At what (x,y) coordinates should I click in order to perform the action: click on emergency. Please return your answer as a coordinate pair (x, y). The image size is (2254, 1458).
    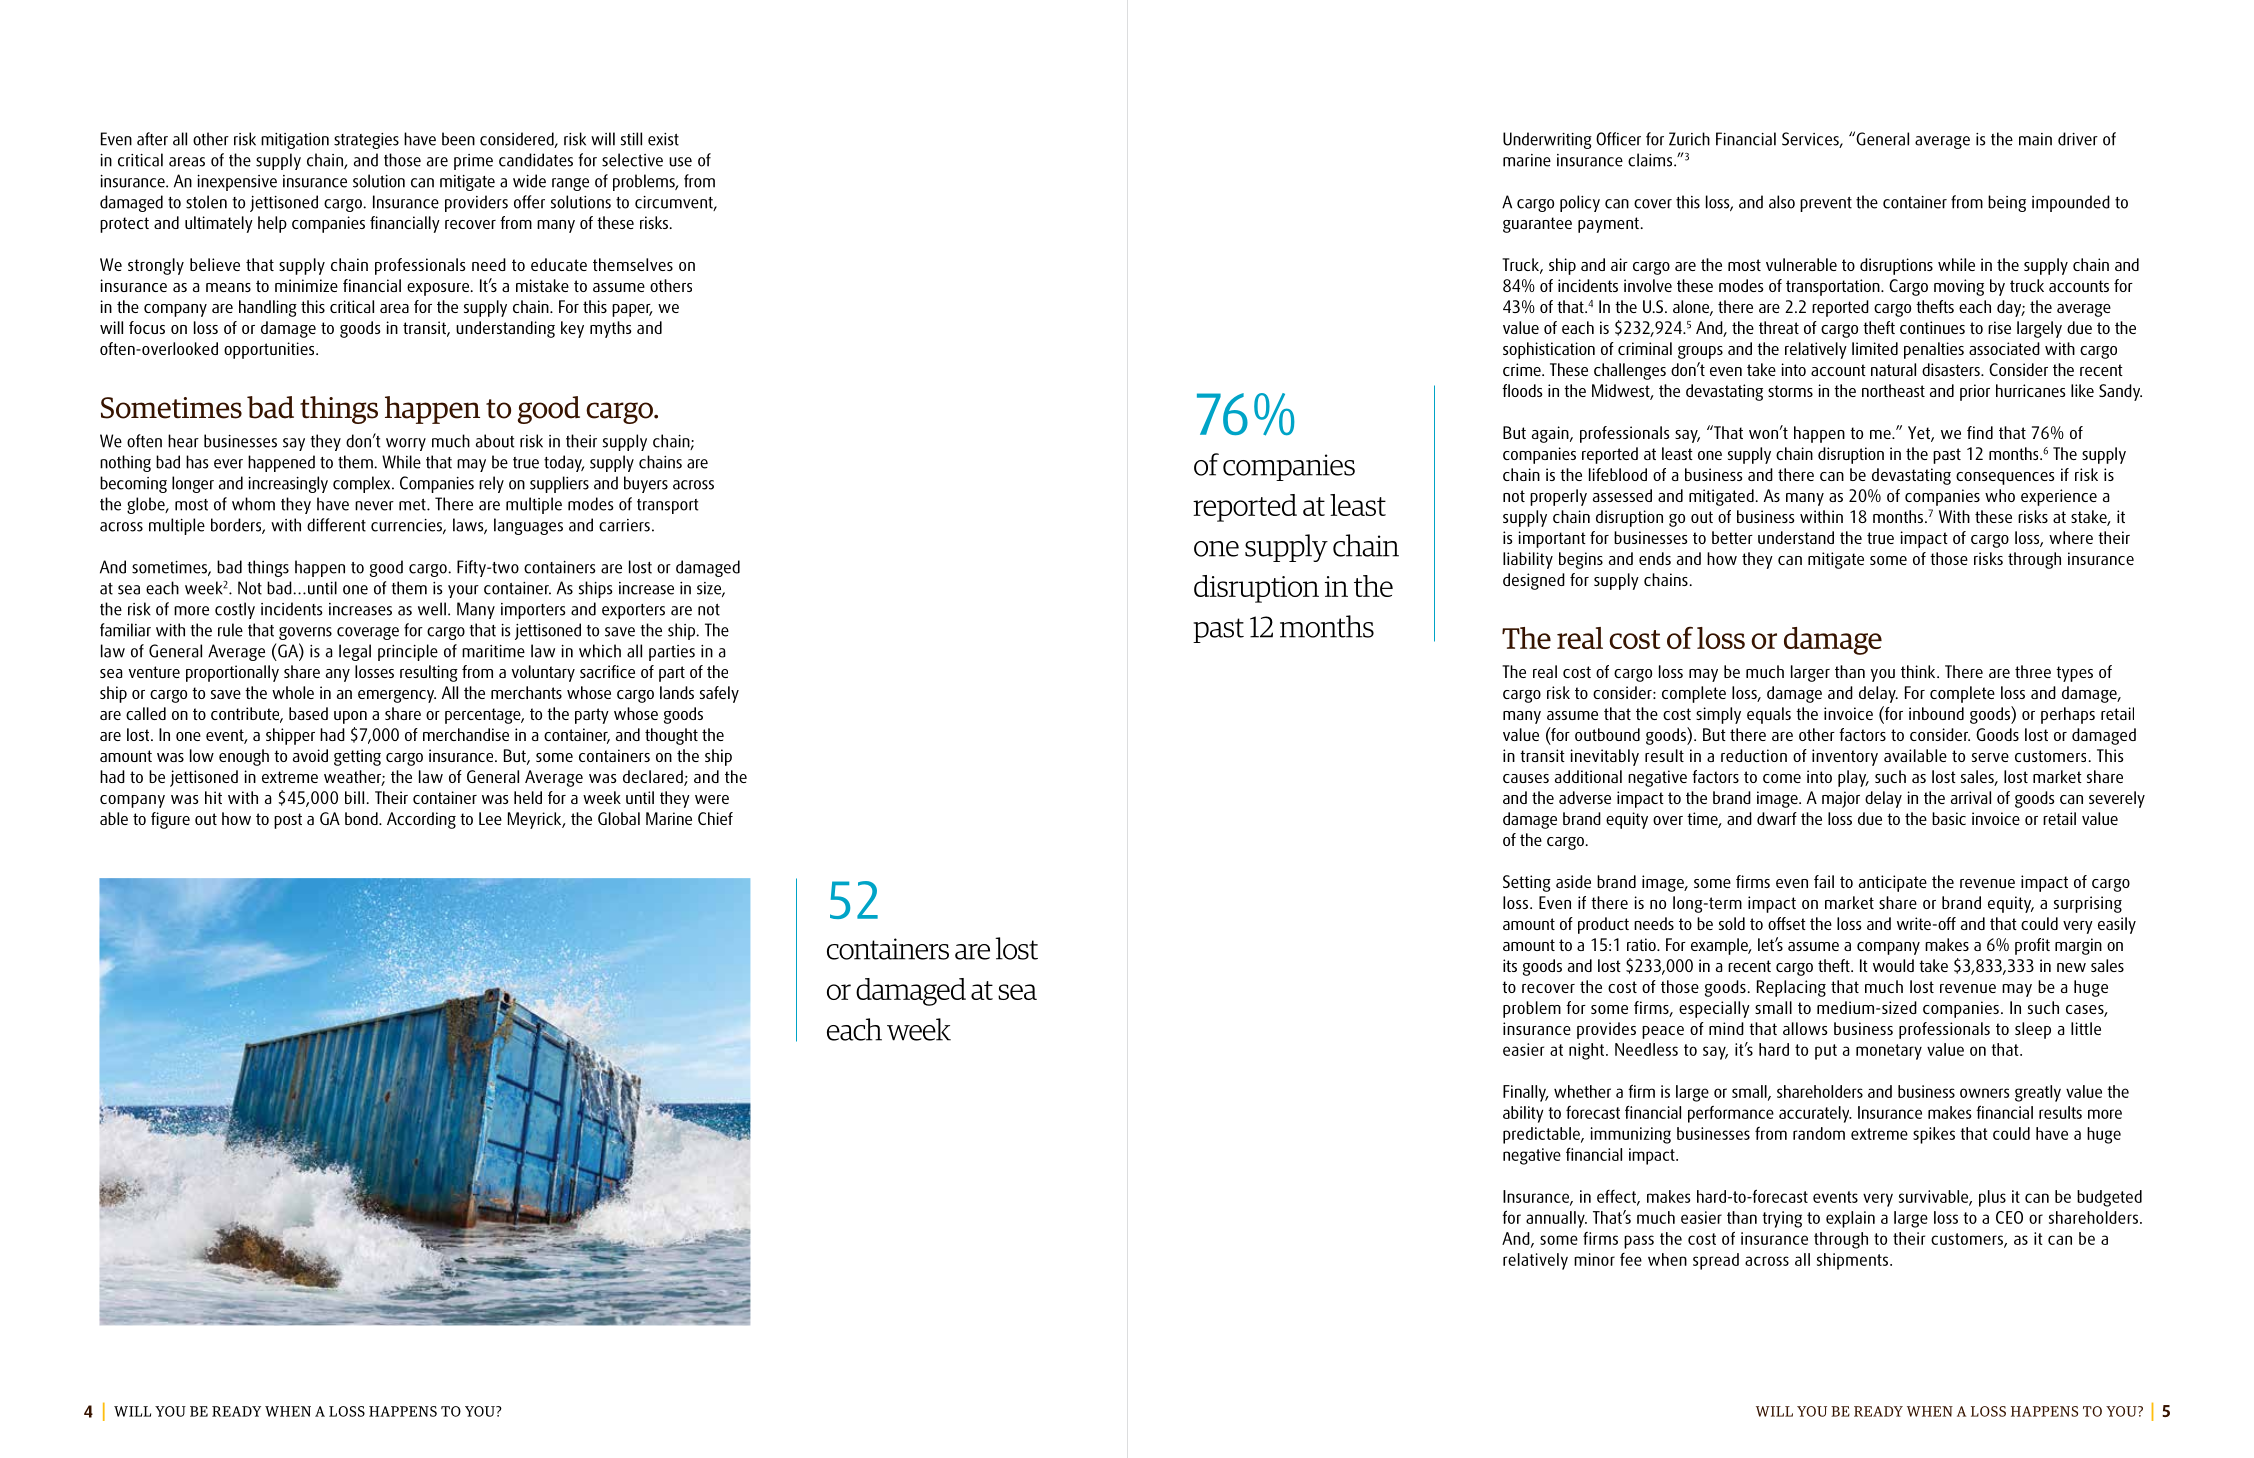
    Looking at the image, I should click on (397, 696).
